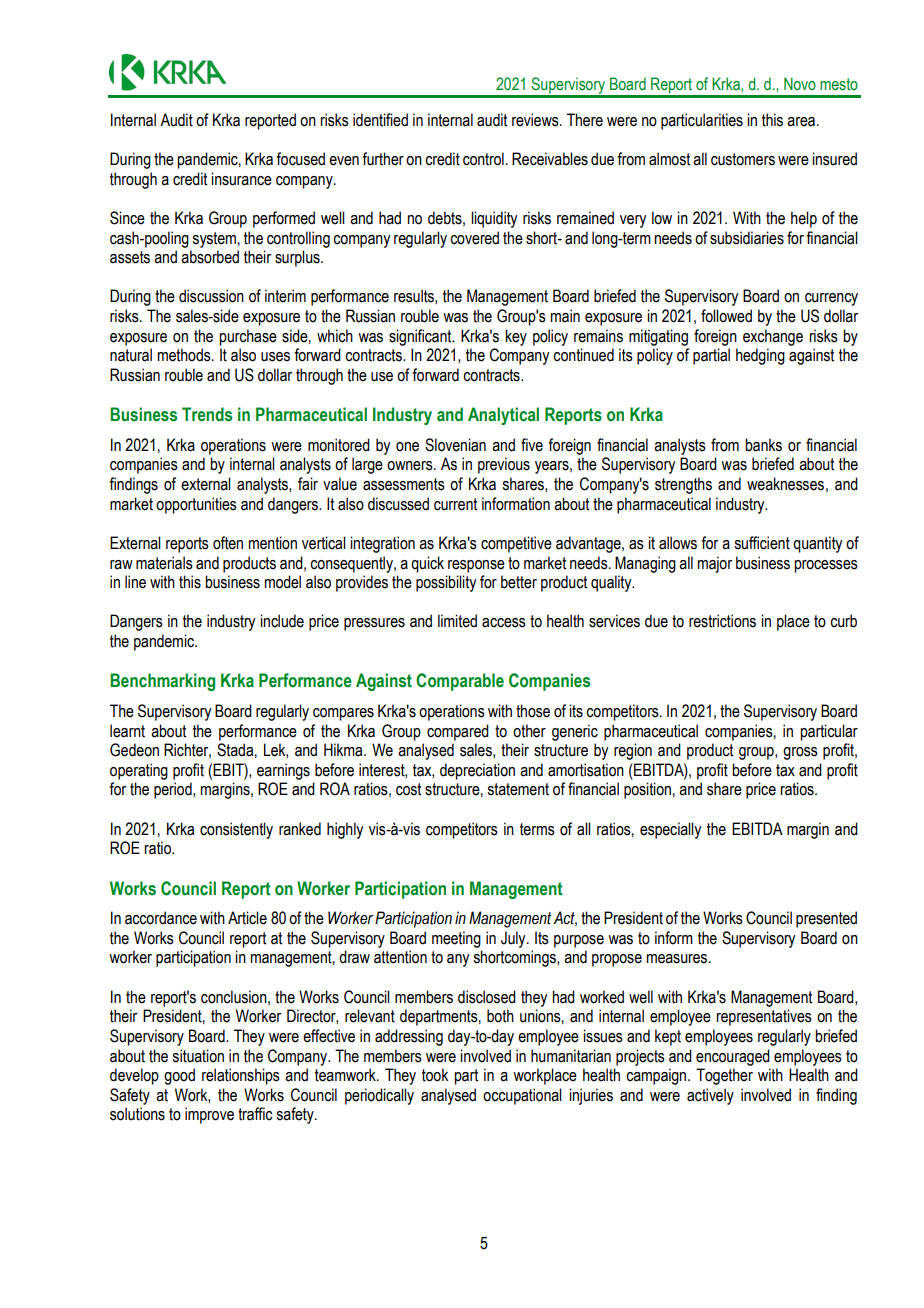  Describe the element at coordinates (247, 918) in the screenshot. I see `Article` at that location.
